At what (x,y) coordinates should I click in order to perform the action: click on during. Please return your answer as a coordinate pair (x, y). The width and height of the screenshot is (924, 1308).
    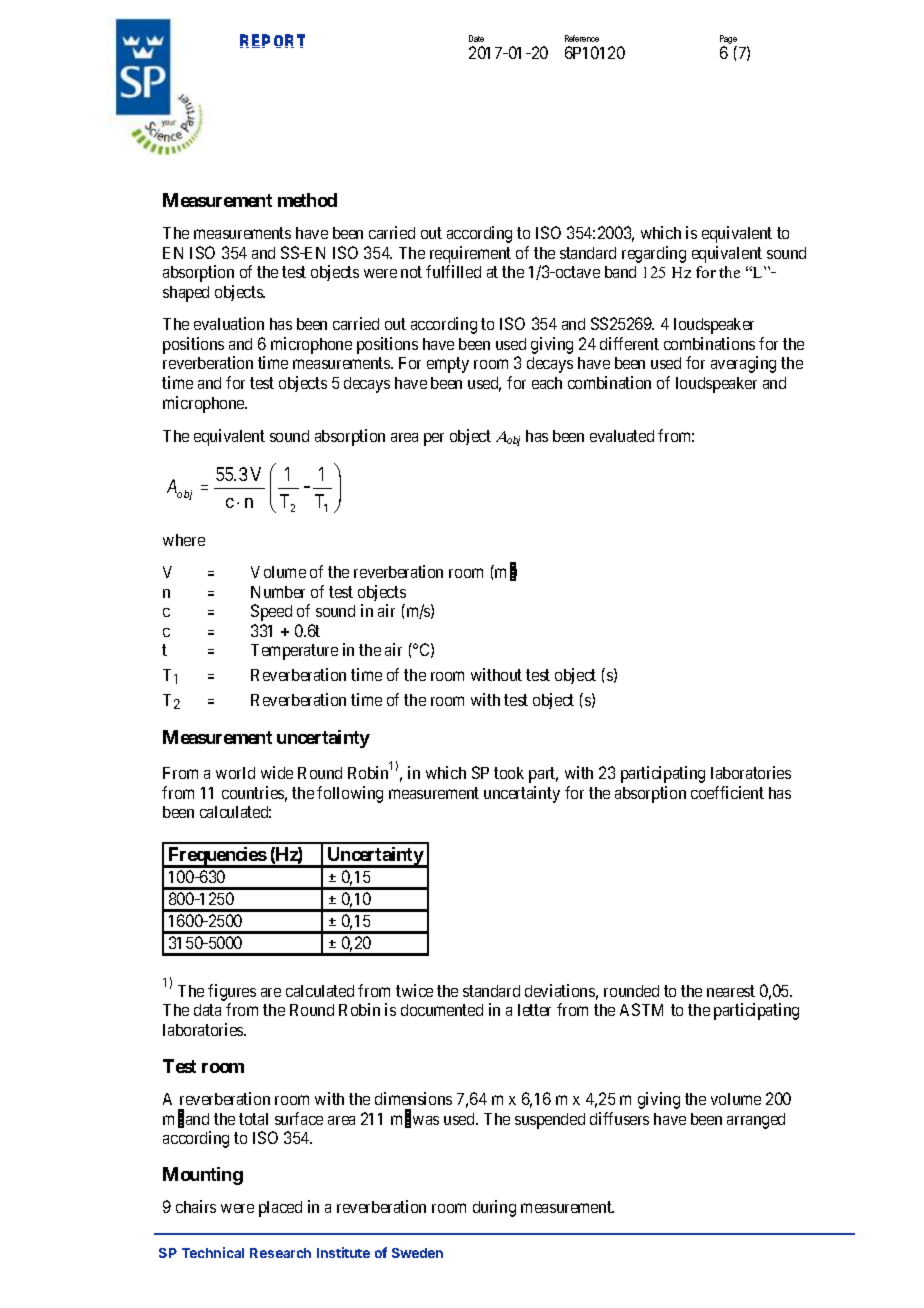
    Looking at the image, I should click on (494, 1208).
